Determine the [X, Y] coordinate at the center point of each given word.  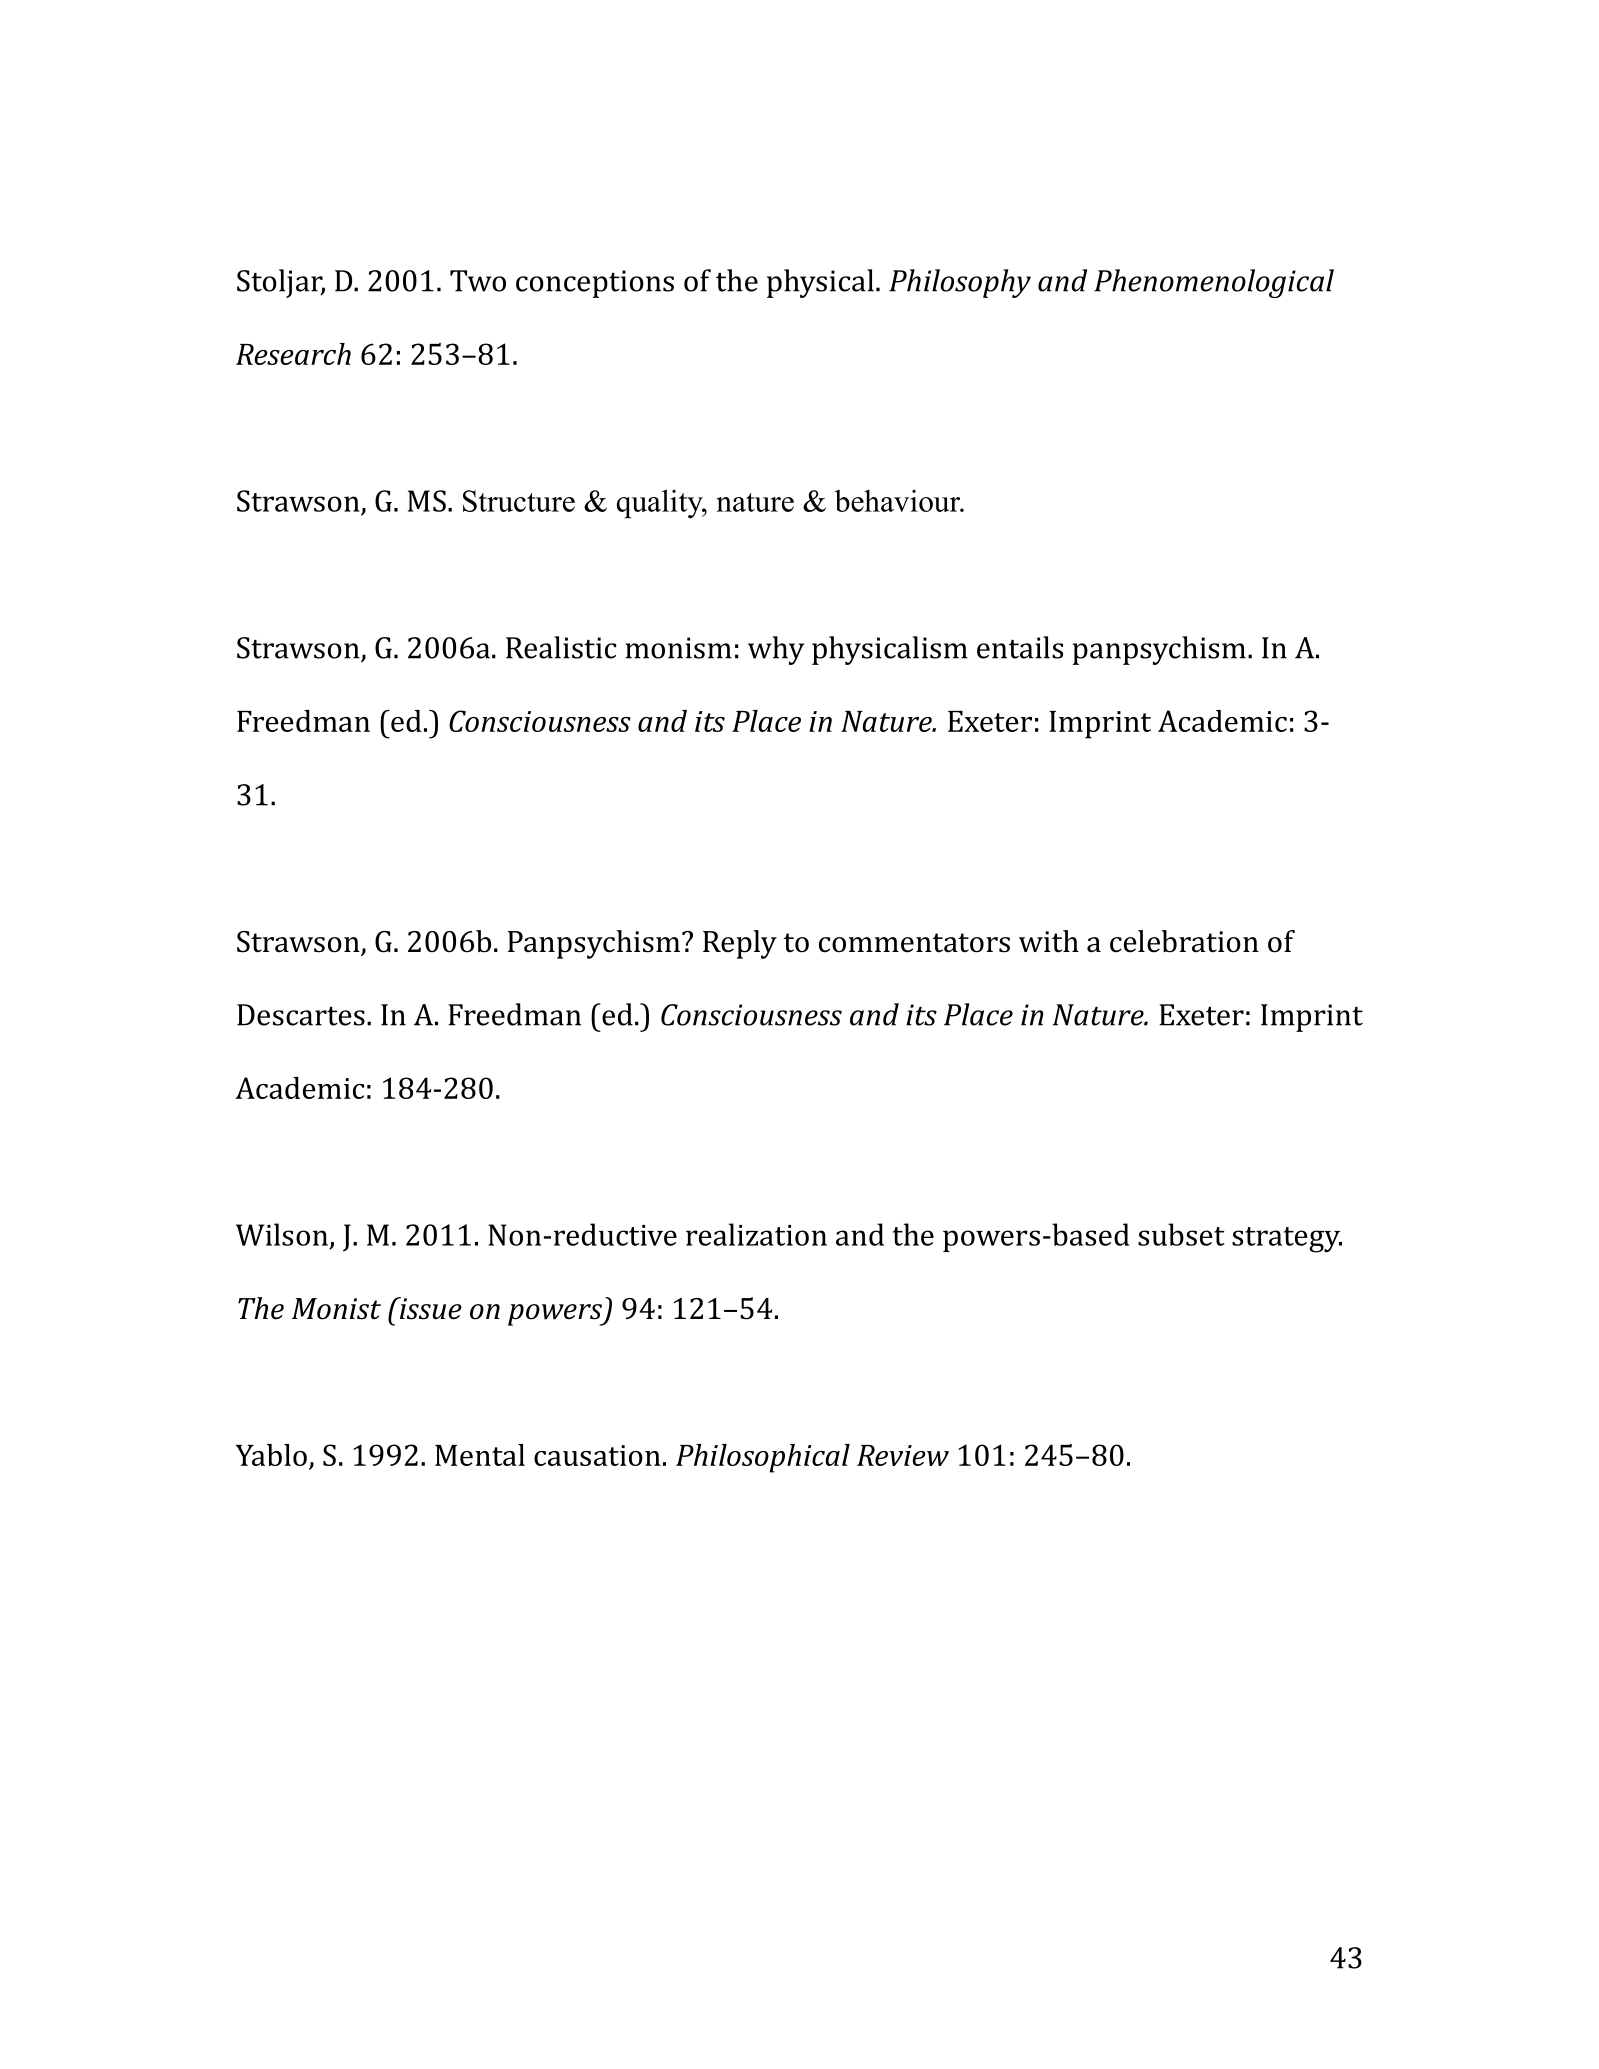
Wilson [282, 1234]
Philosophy [960, 283]
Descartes [301, 1015]
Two [478, 281]
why [776, 650]
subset [1181, 1234]
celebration [1184, 941]
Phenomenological [1214, 283]
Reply [740, 944]
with [1049, 941]
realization [756, 1234]
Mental [480, 1455]
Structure [519, 501]
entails [1020, 647]
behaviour [899, 501]
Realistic [561, 647]
